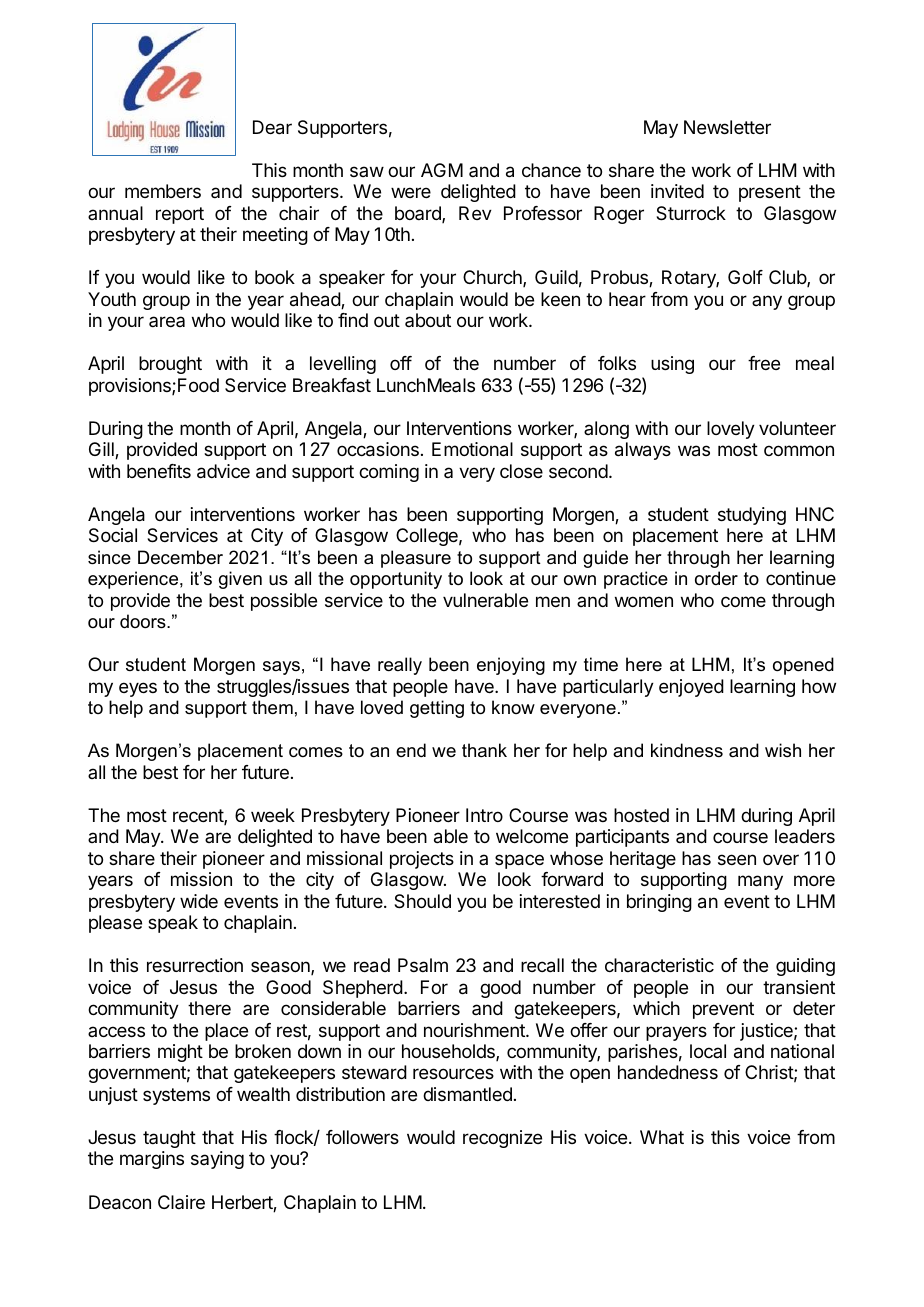  I want to click on wide, so click(199, 901).
